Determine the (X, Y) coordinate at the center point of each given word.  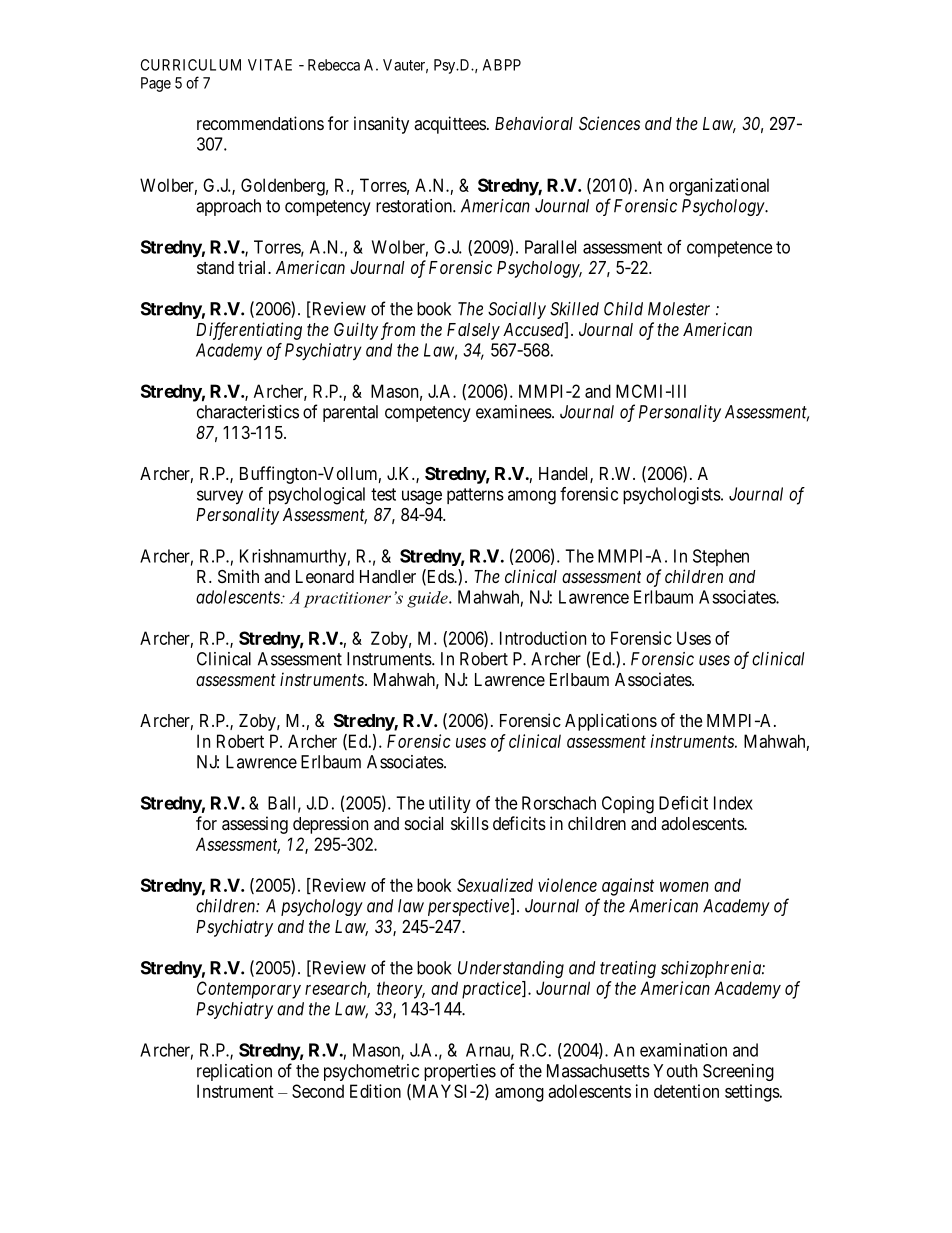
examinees (514, 412)
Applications (611, 722)
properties (460, 1072)
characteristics (248, 412)
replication (234, 1072)
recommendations (260, 123)
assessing (255, 825)
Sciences (609, 123)
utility (450, 804)
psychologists (672, 496)
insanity (381, 125)
